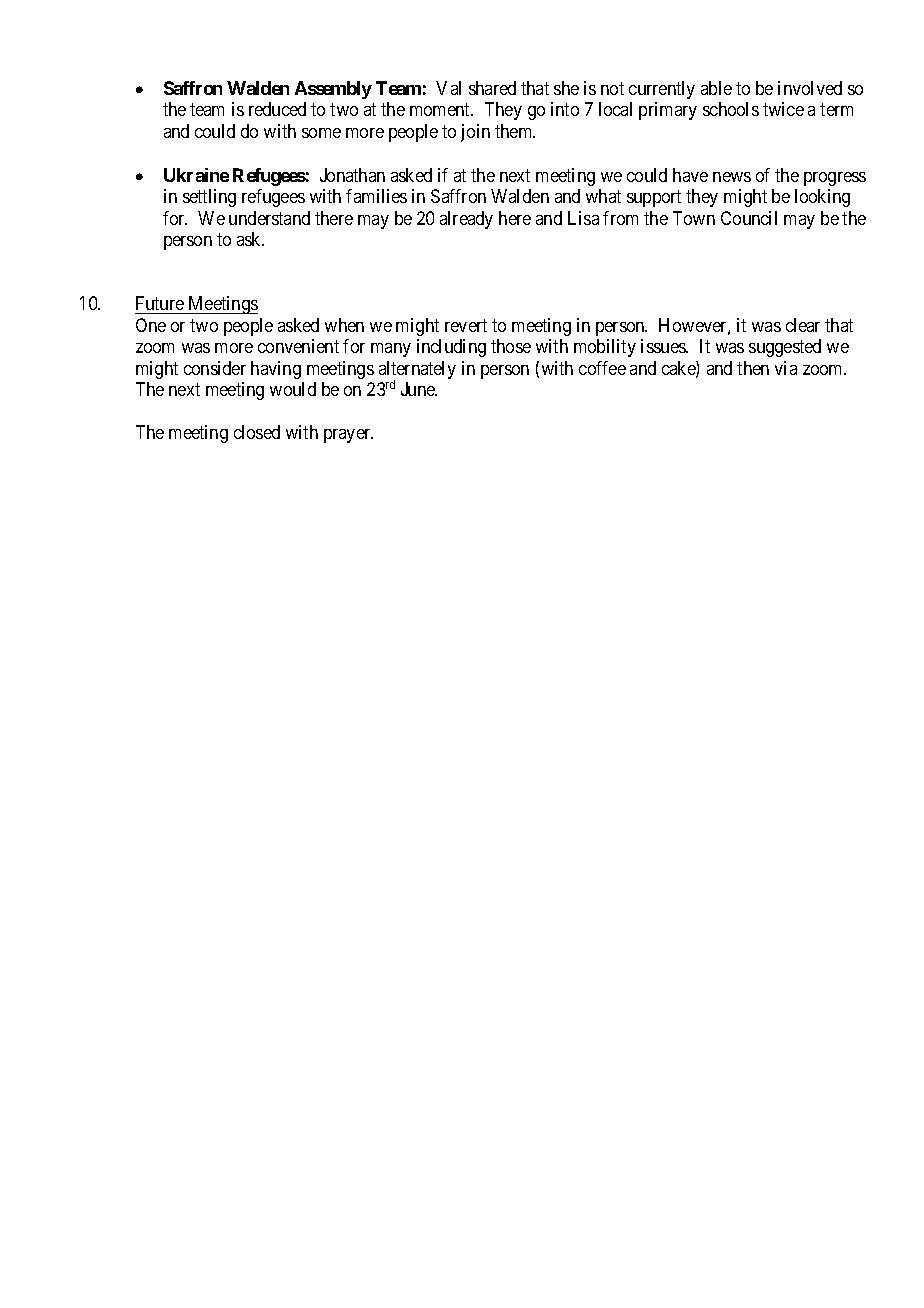 This screenshot has width=924, height=1308. What do you see at coordinates (215, 368) in the screenshot?
I see `consider` at bounding box center [215, 368].
